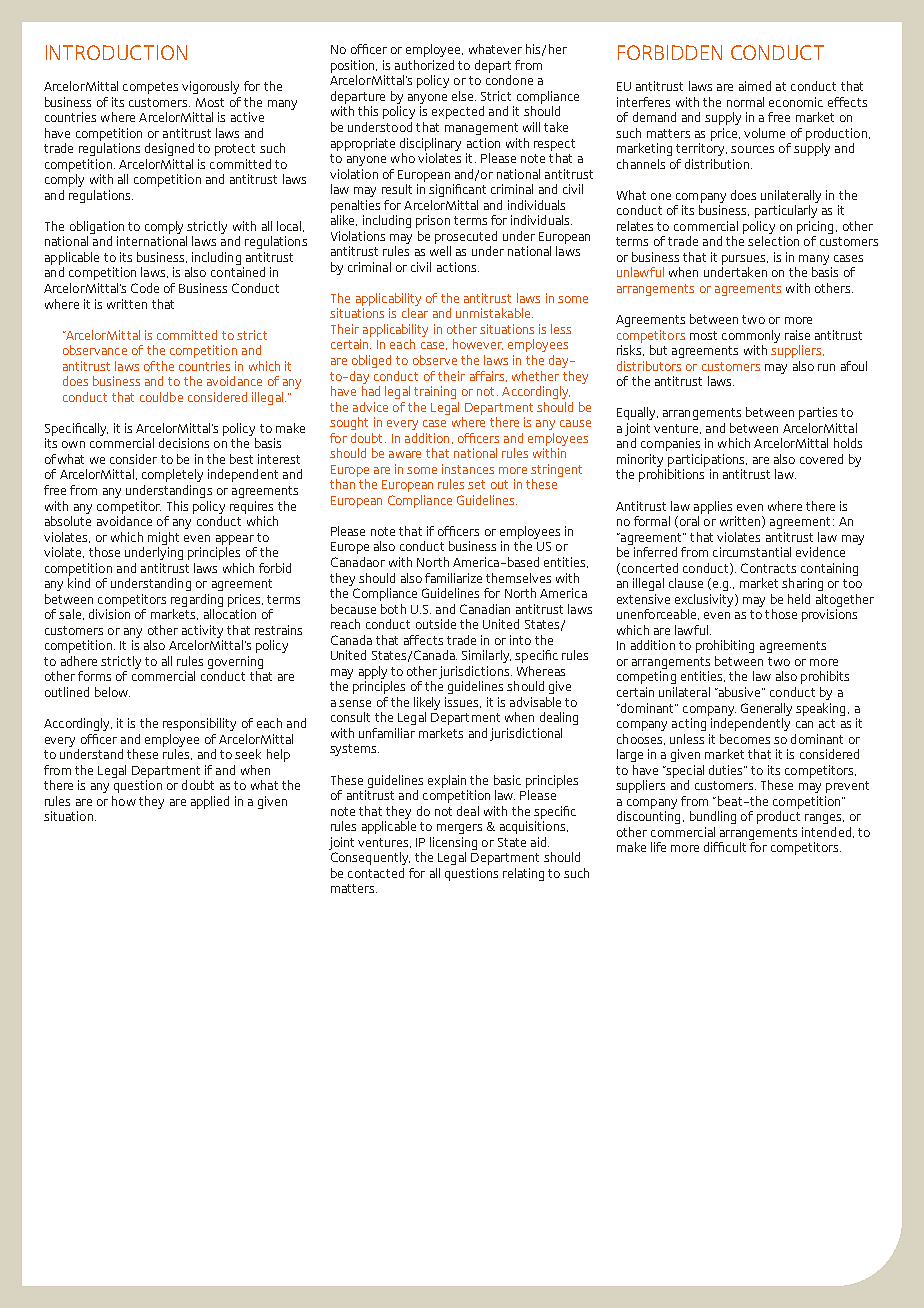  I want to click on pursues, so click(745, 260).
